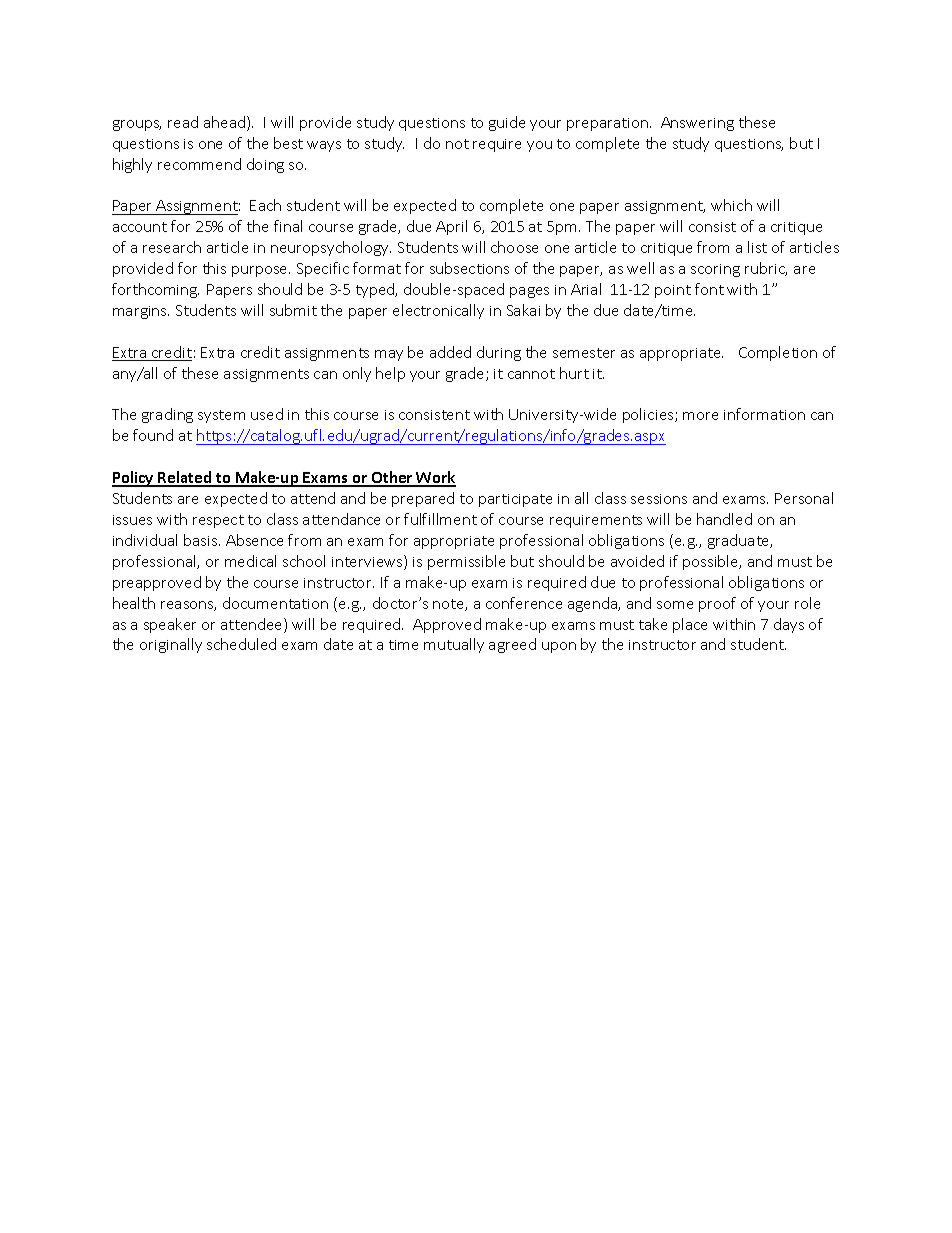 This screenshot has width=952, height=1233. What do you see at coordinates (507, 123) in the screenshot?
I see `guide` at bounding box center [507, 123].
